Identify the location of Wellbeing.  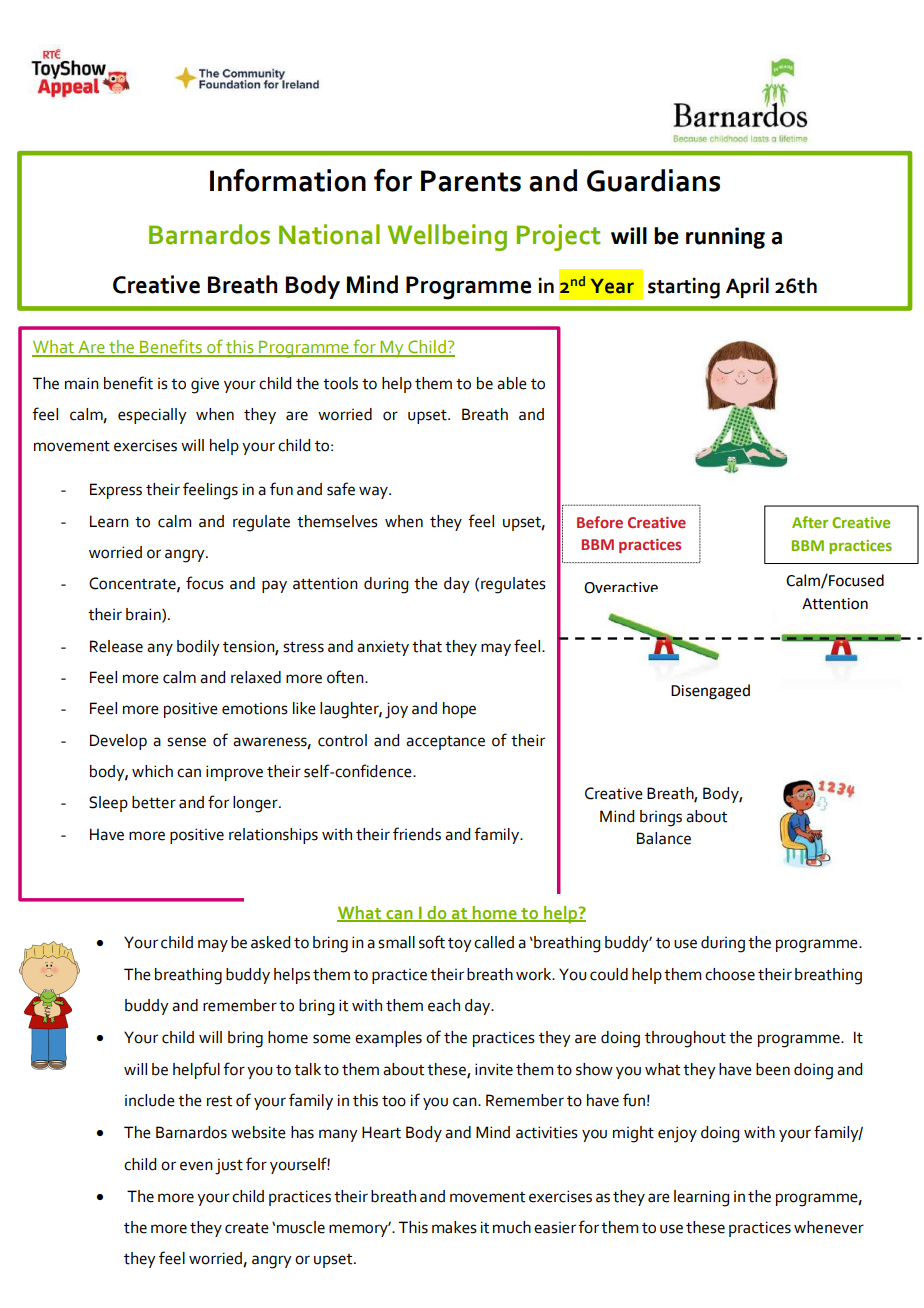
(447, 237).
